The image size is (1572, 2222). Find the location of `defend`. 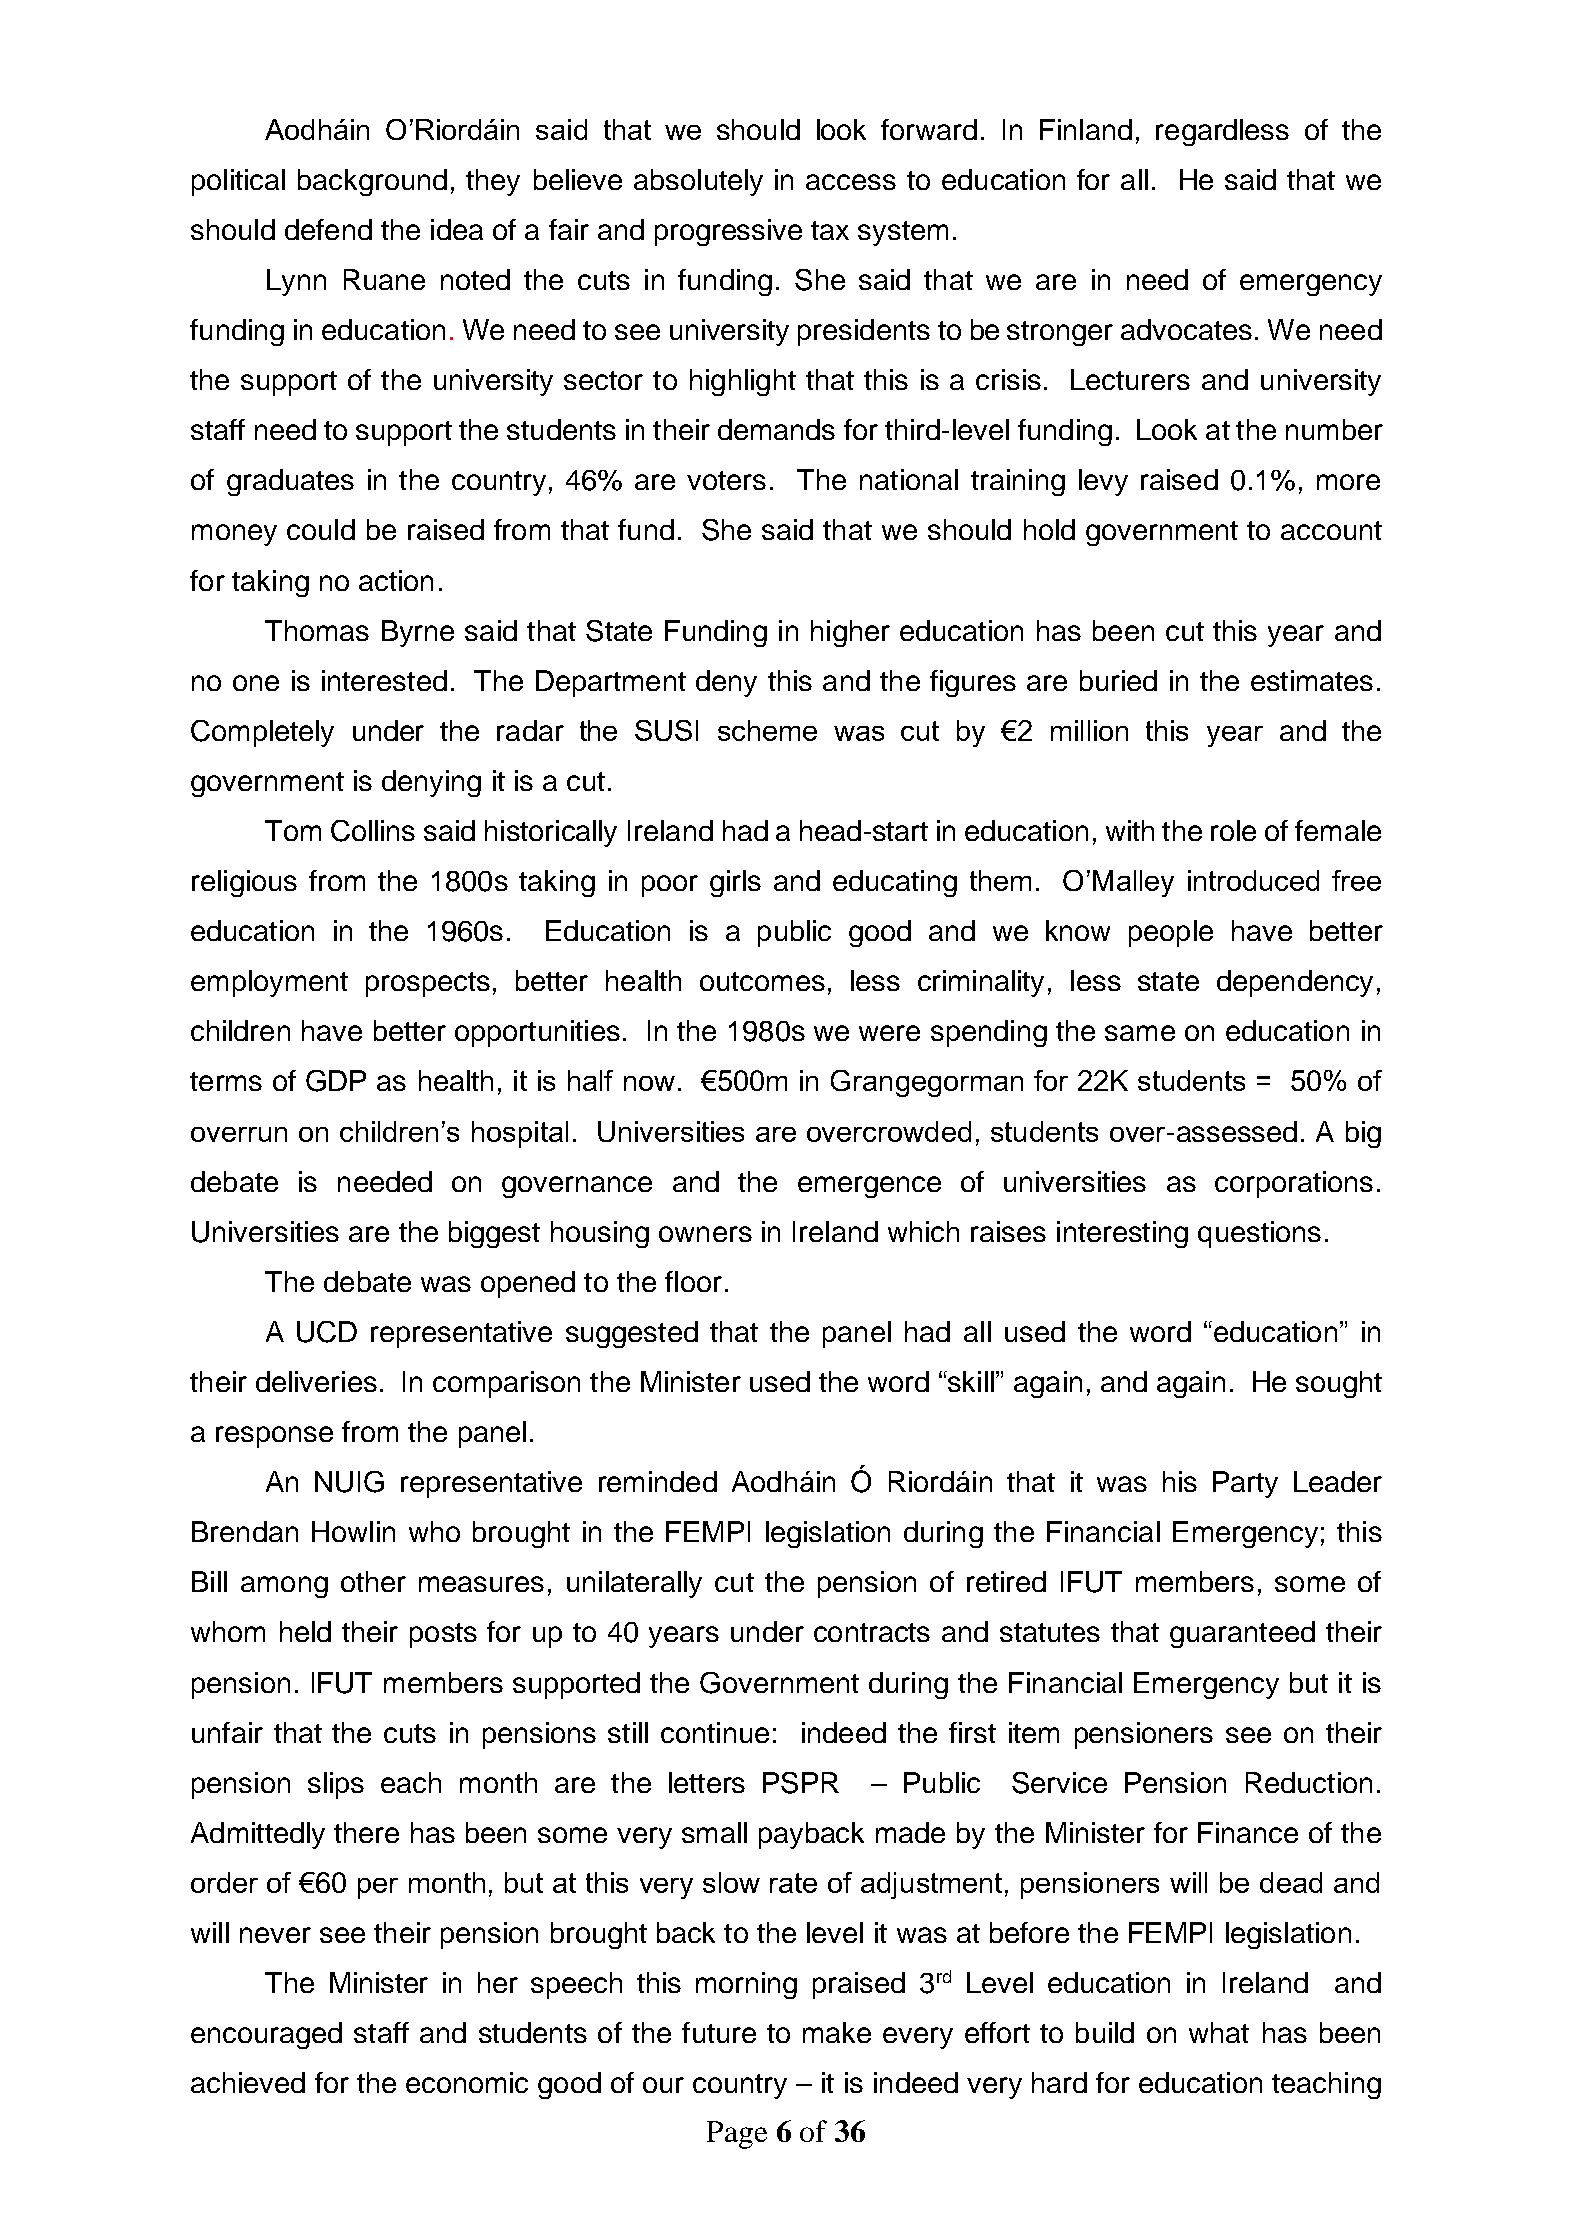

defend is located at coordinates (328, 229).
